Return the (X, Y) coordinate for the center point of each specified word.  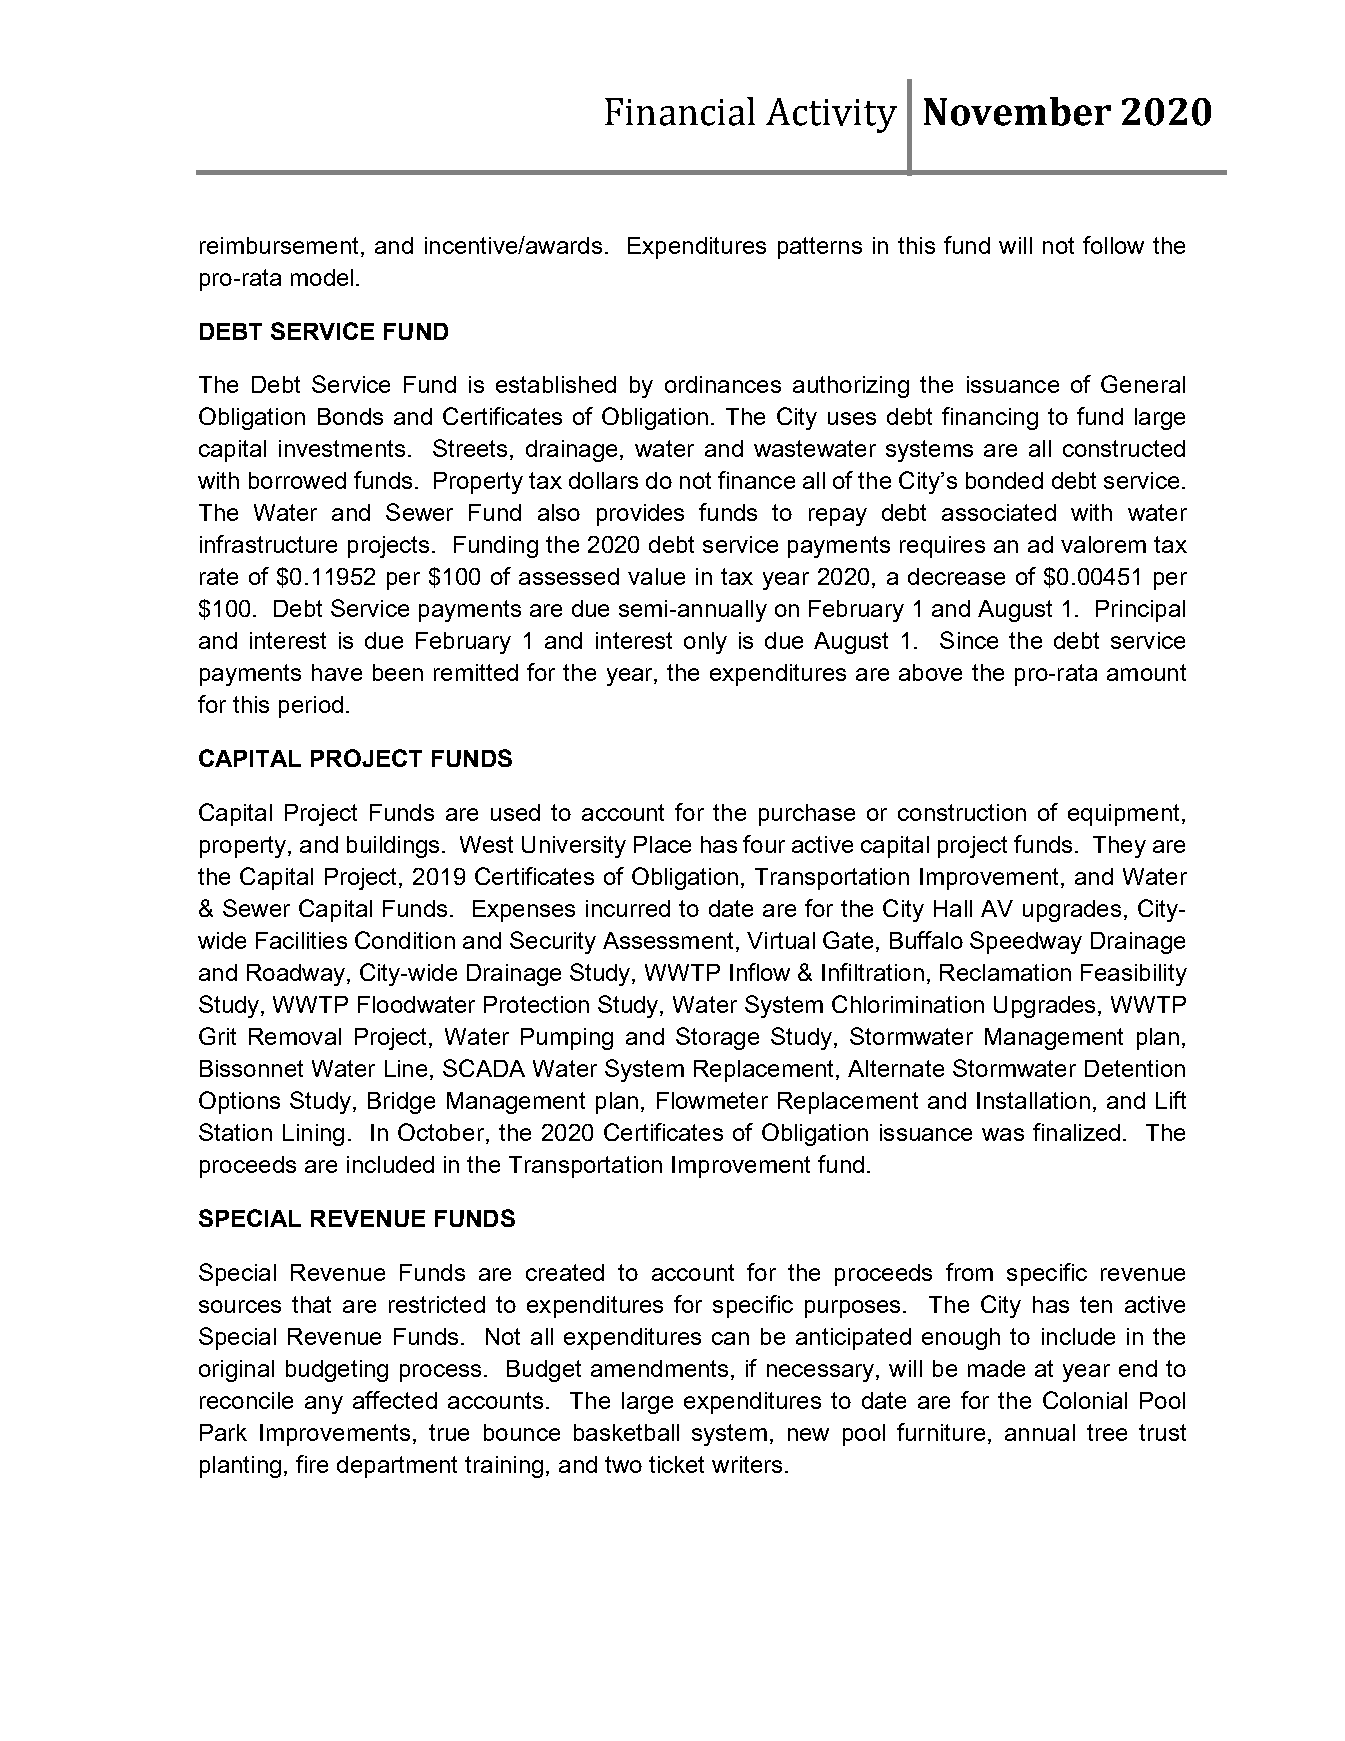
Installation (1033, 1100)
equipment (1123, 815)
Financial (680, 111)
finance (756, 480)
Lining (313, 1135)
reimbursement (279, 245)
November (1017, 111)
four (764, 844)
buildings (393, 847)
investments (342, 448)
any (324, 1405)
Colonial (1085, 1400)
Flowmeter (712, 1100)
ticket (676, 1464)
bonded (1004, 480)
